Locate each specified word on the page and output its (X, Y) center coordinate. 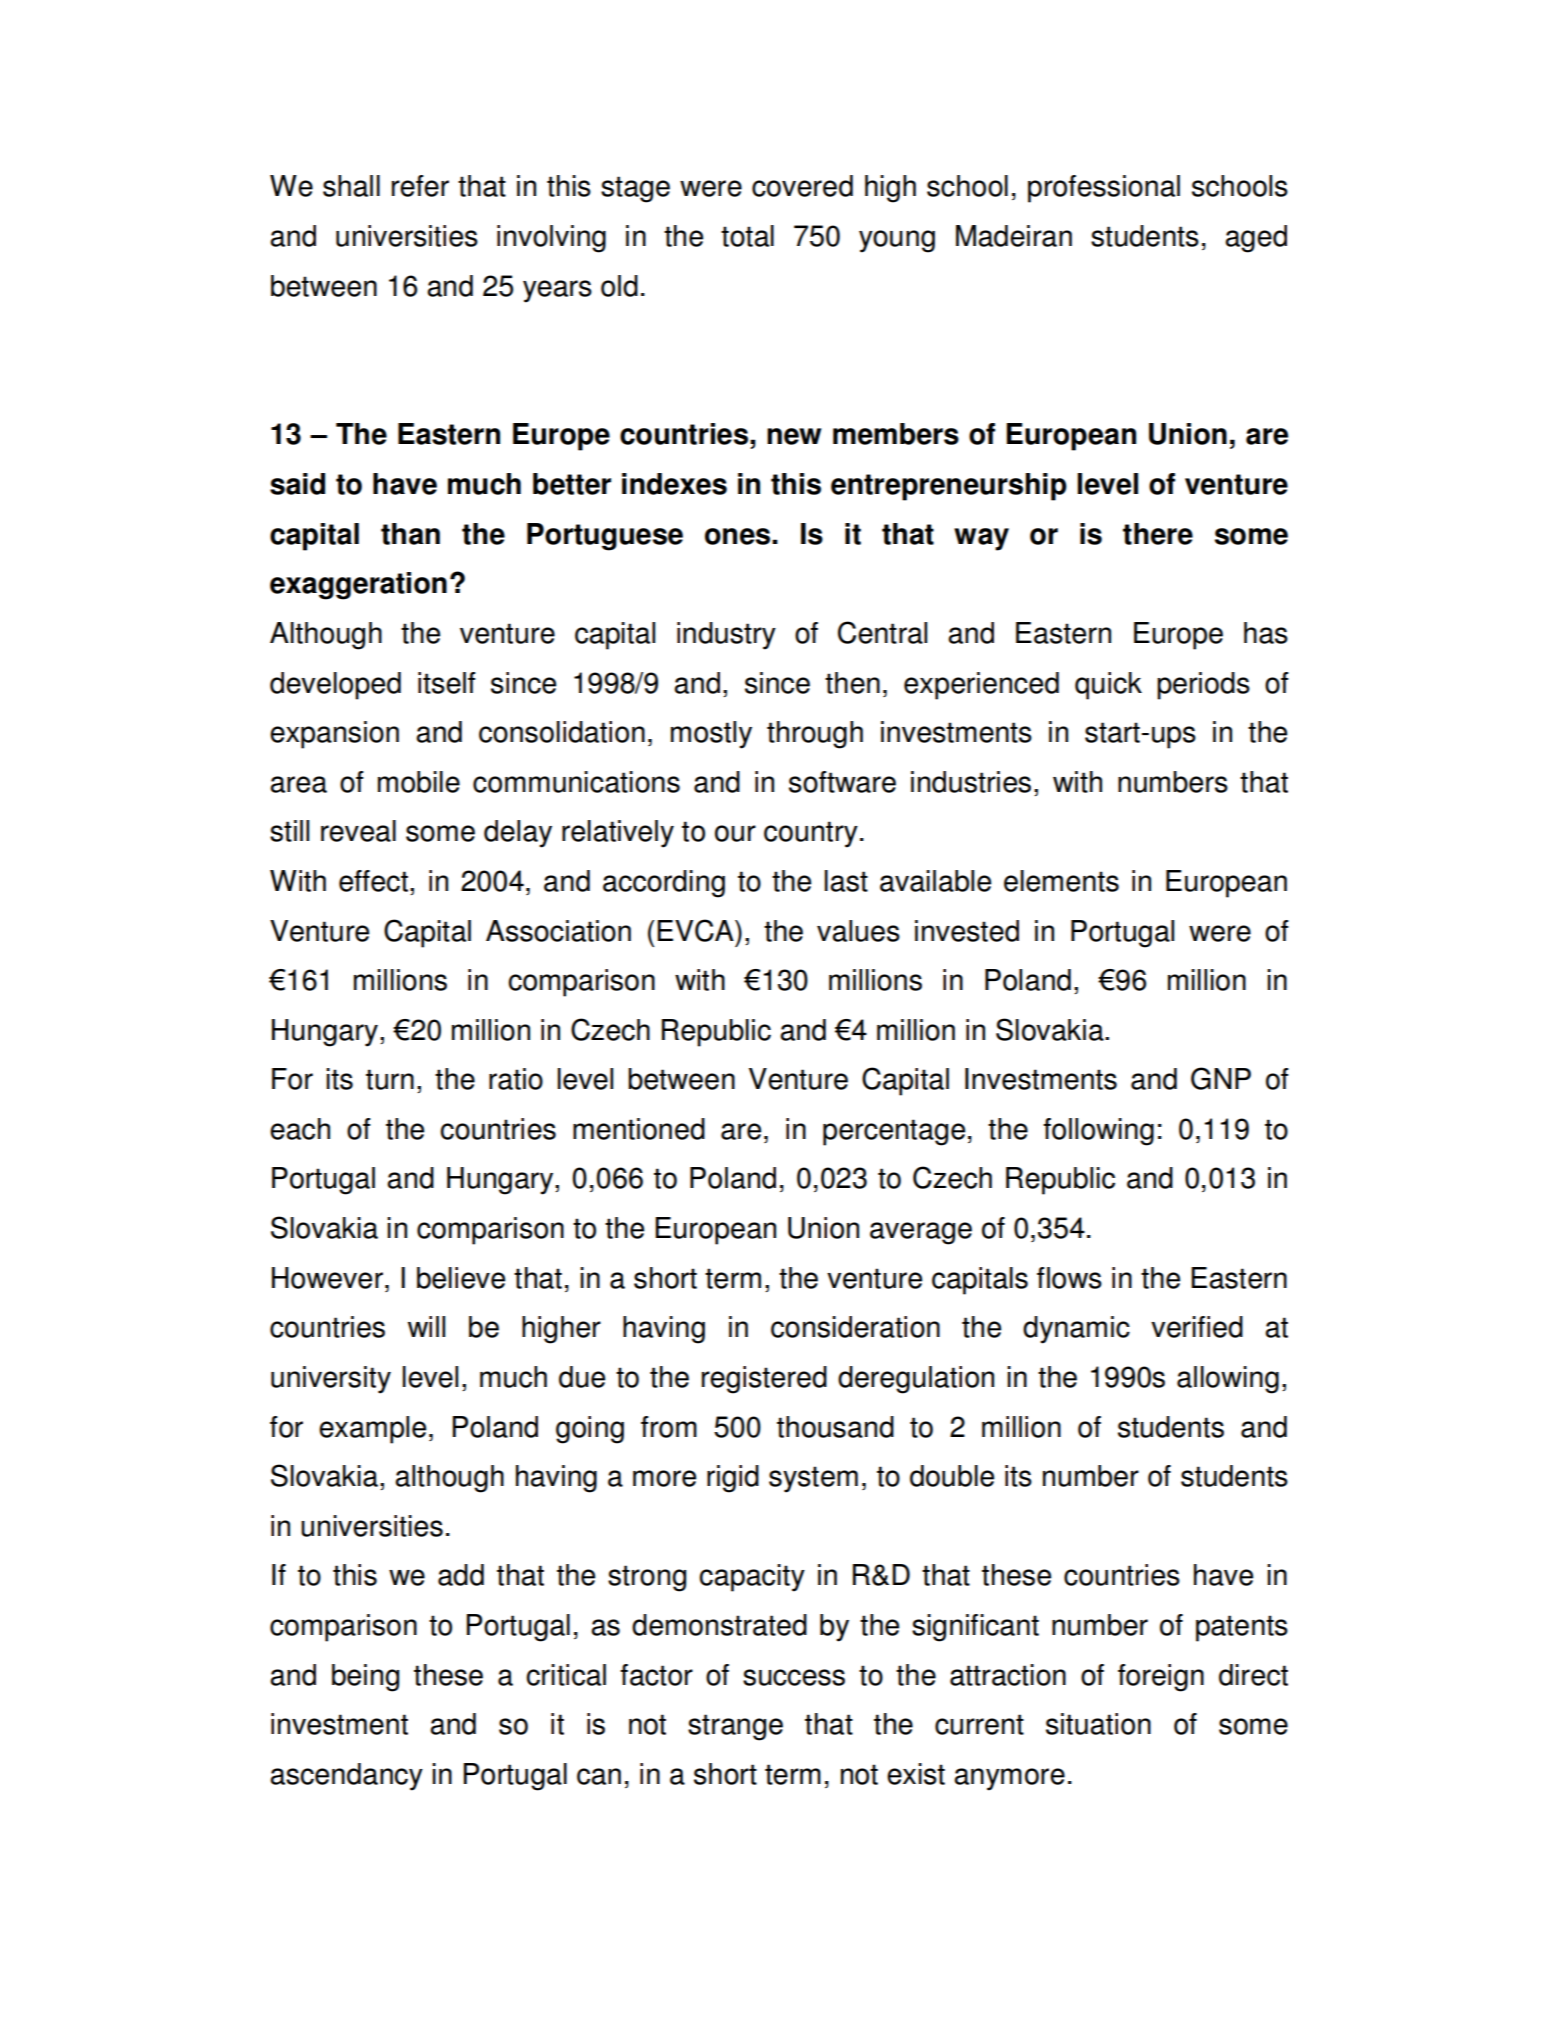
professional (1104, 189)
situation (1098, 1724)
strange (735, 1727)
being (365, 1678)
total (747, 236)
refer (420, 186)
